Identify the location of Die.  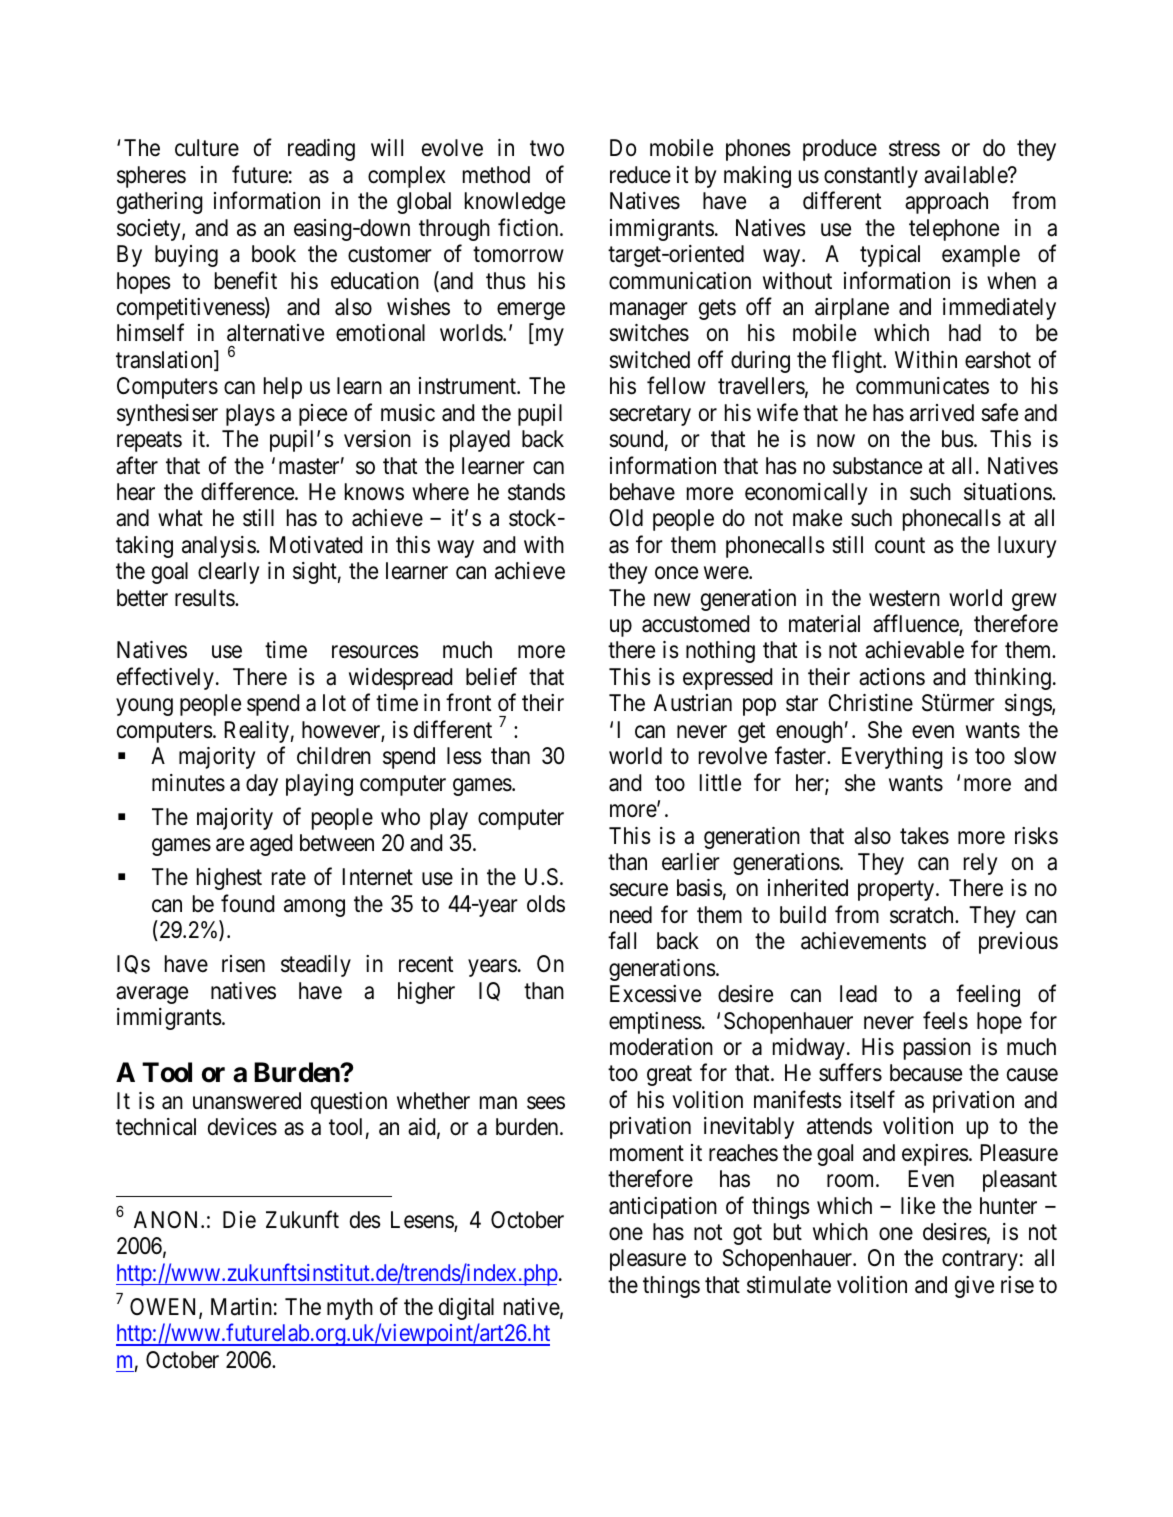
(239, 1220).
